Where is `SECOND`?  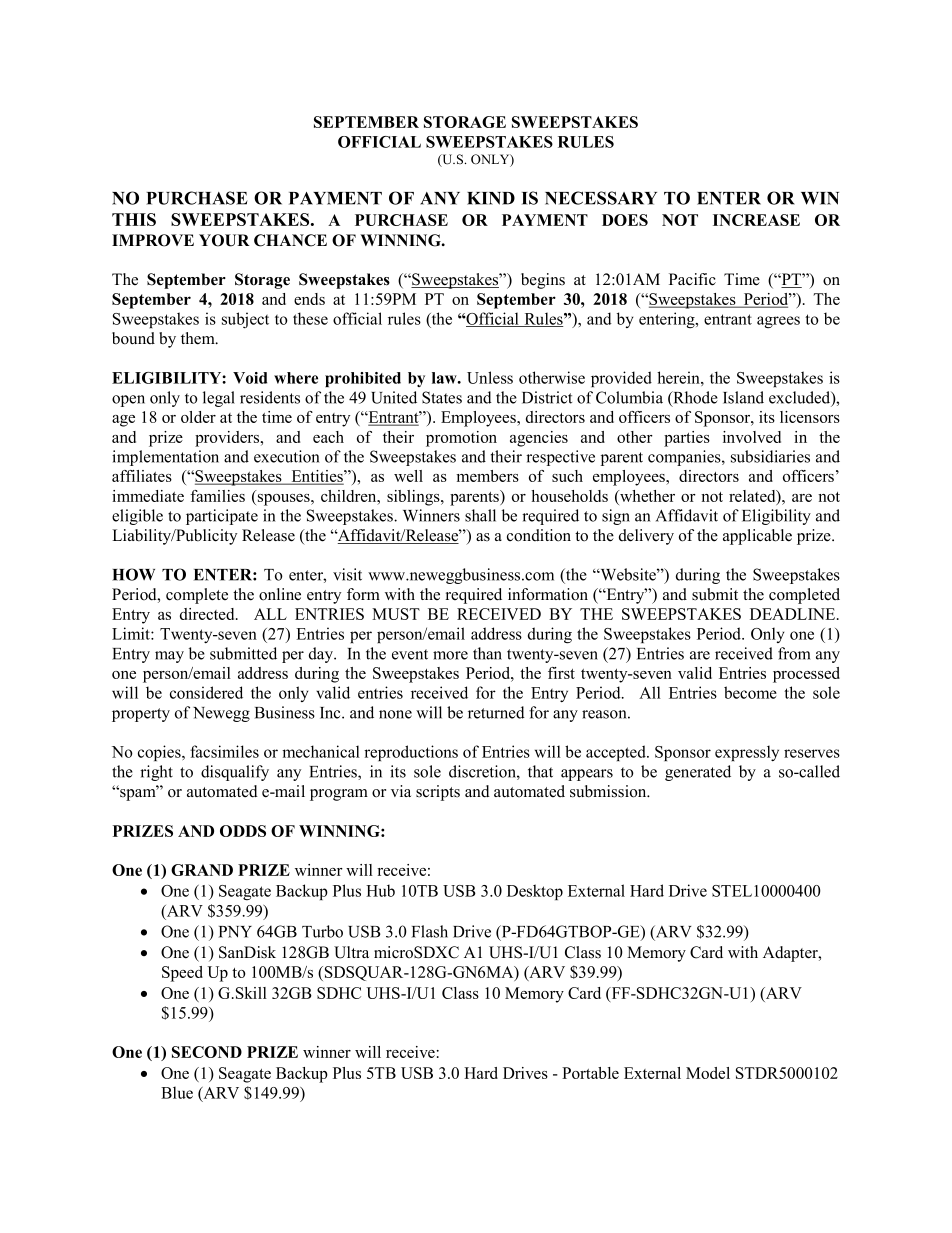 SECOND is located at coordinates (207, 1052).
